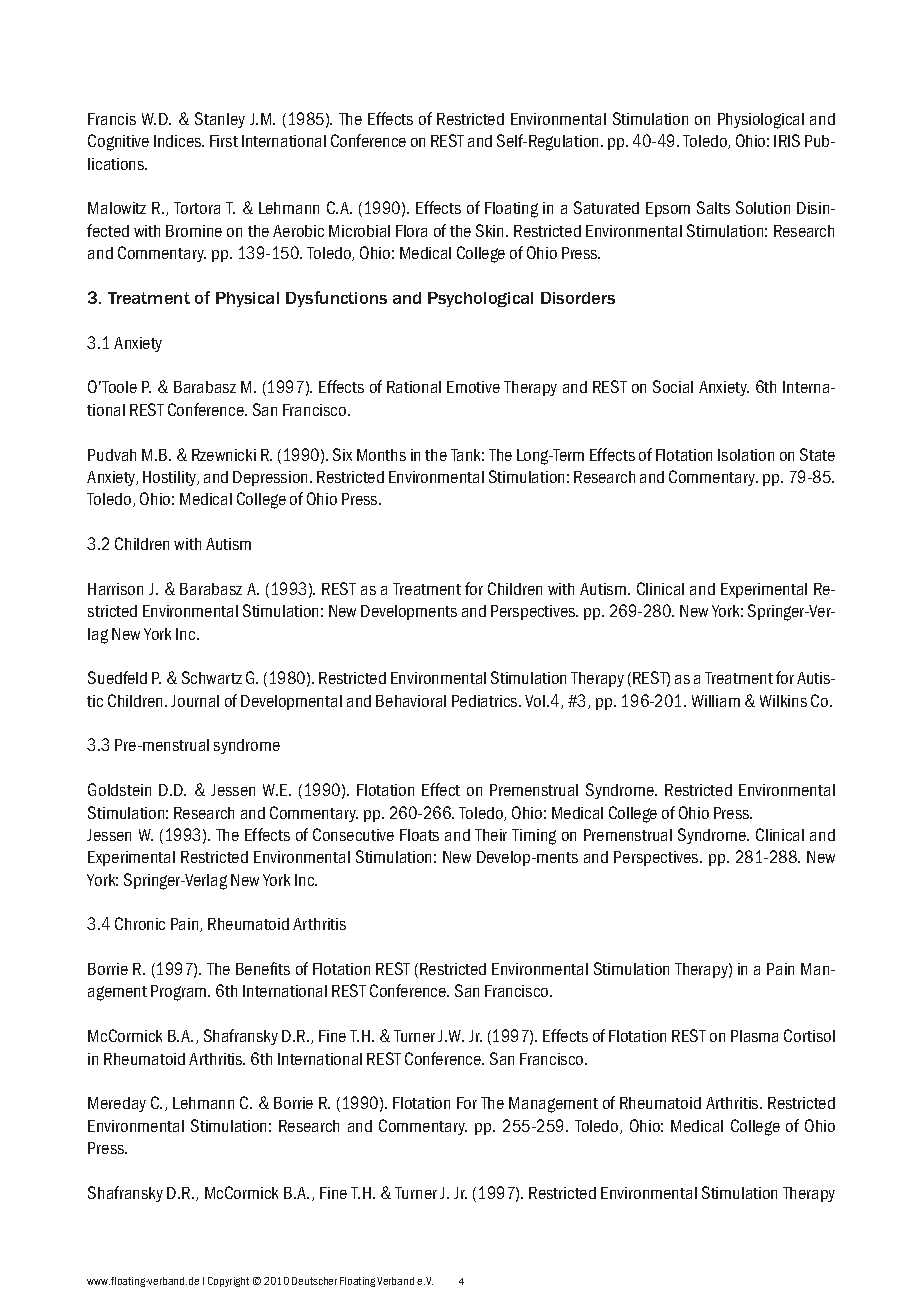 The width and height of the page is (924, 1308). What do you see at coordinates (381, 455) in the page?
I see `Months` at bounding box center [381, 455].
